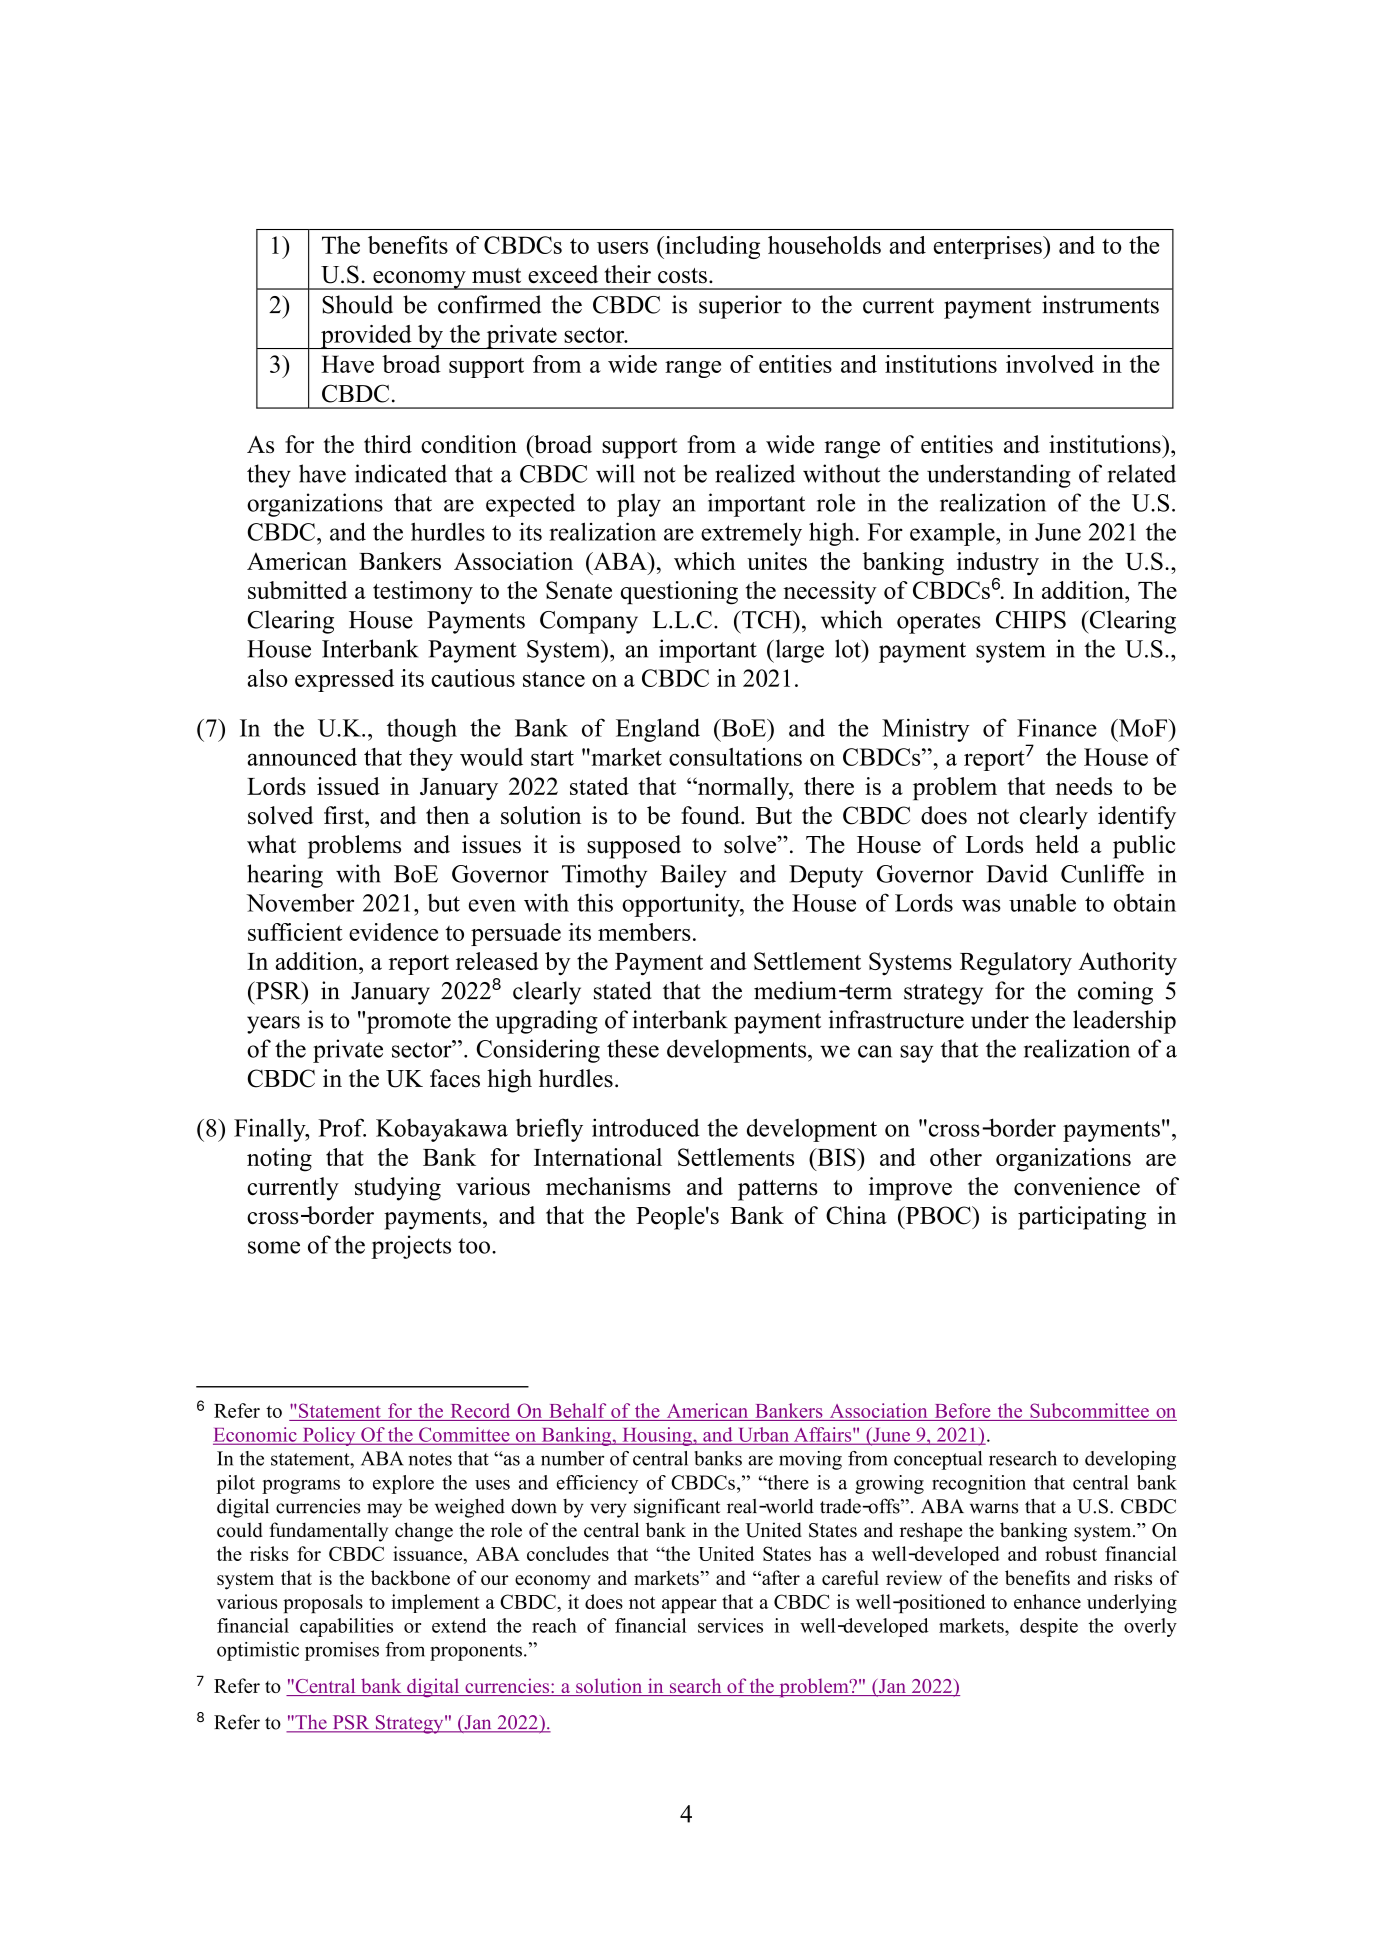 The image size is (1373, 1942). What do you see at coordinates (393, 932) in the screenshot?
I see `evidence` at bounding box center [393, 932].
